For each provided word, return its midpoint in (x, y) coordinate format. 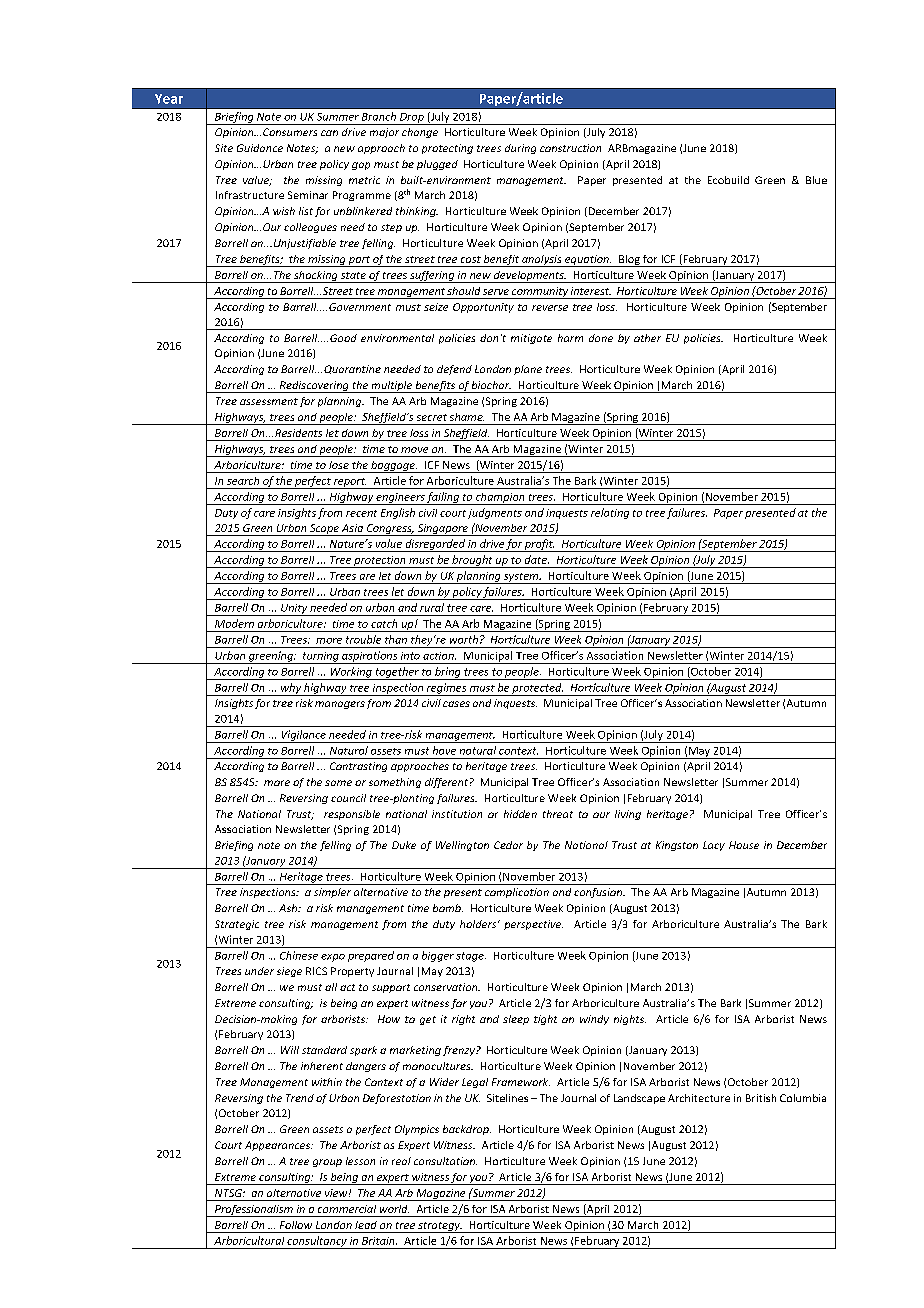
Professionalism (254, 1211)
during (520, 149)
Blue (816, 180)
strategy (439, 1227)
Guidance (260, 148)
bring (448, 673)
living (628, 815)
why (291, 689)
